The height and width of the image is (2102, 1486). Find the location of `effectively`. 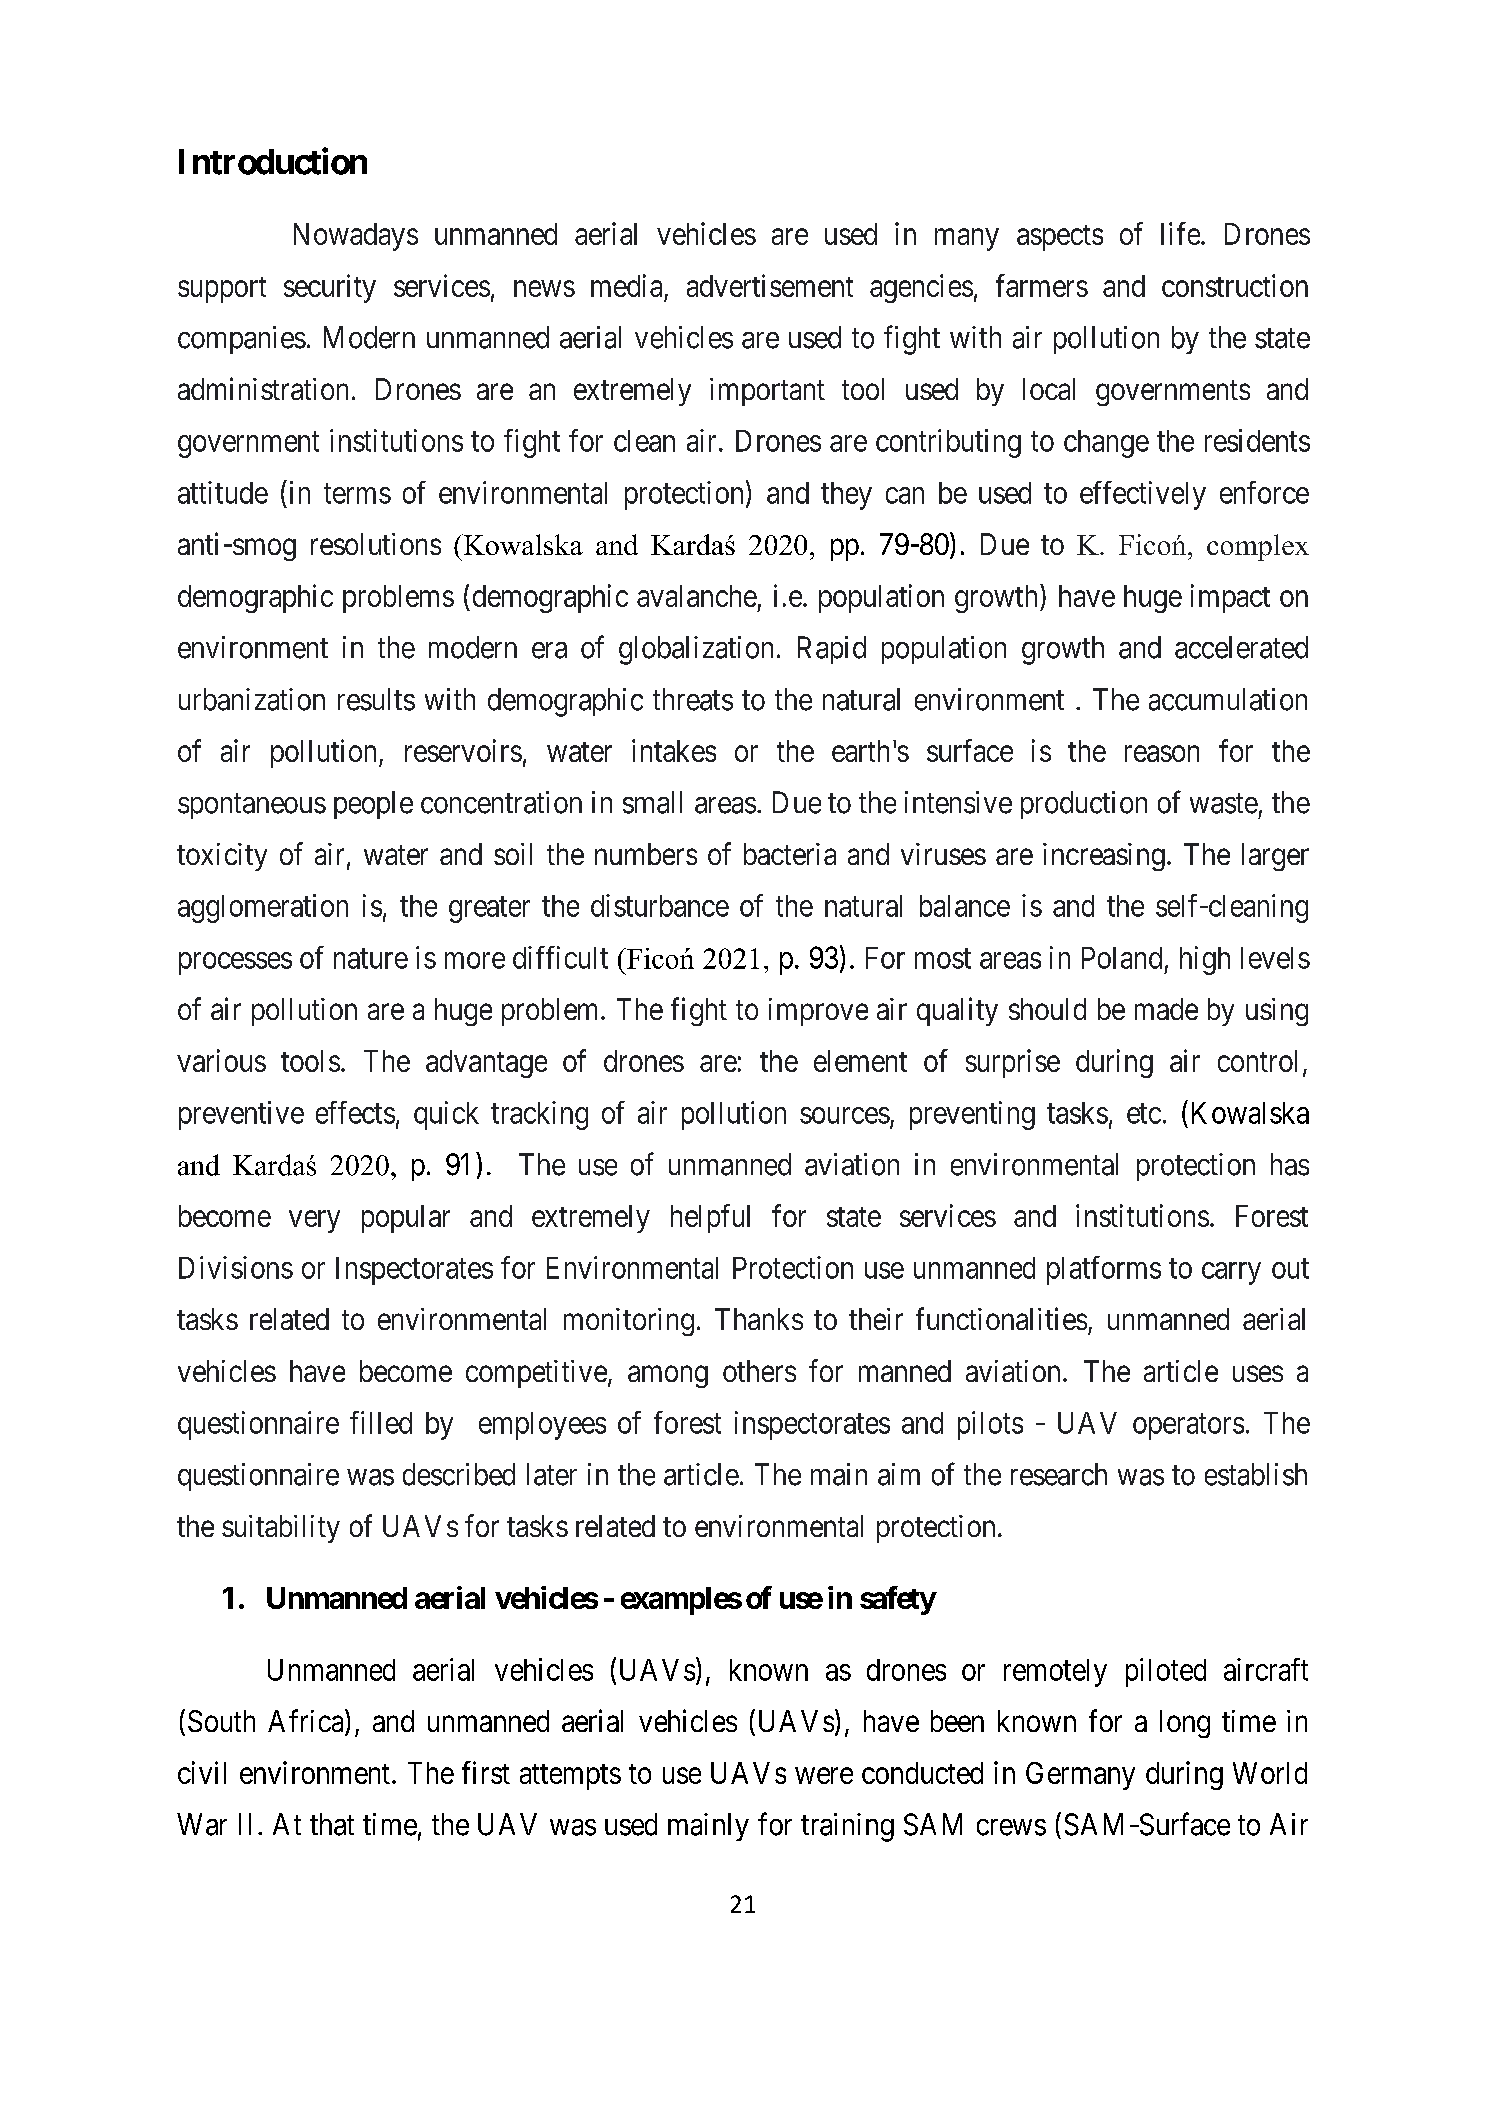

effectively is located at coordinates (1143, 495).
